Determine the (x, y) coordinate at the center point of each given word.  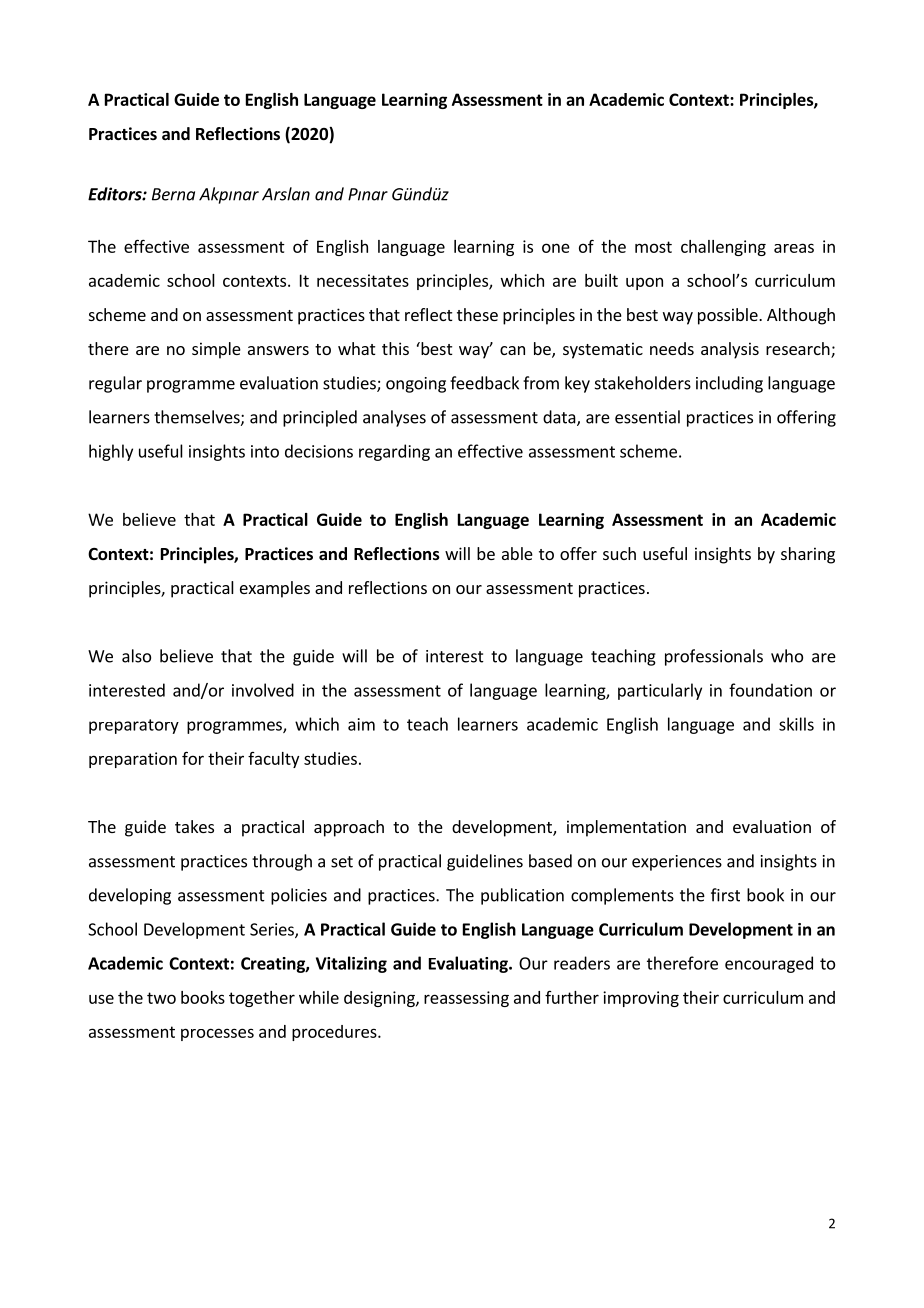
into (265, 451)
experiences (677, 863)
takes (194, 826)
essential (647, 417)
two (161, 998)
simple (216, 350)
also (136, 656)
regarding (394, 452)
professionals (714, 657)
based (550, 861)
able (517, 553)
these (477, 314)
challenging (723, 248)
